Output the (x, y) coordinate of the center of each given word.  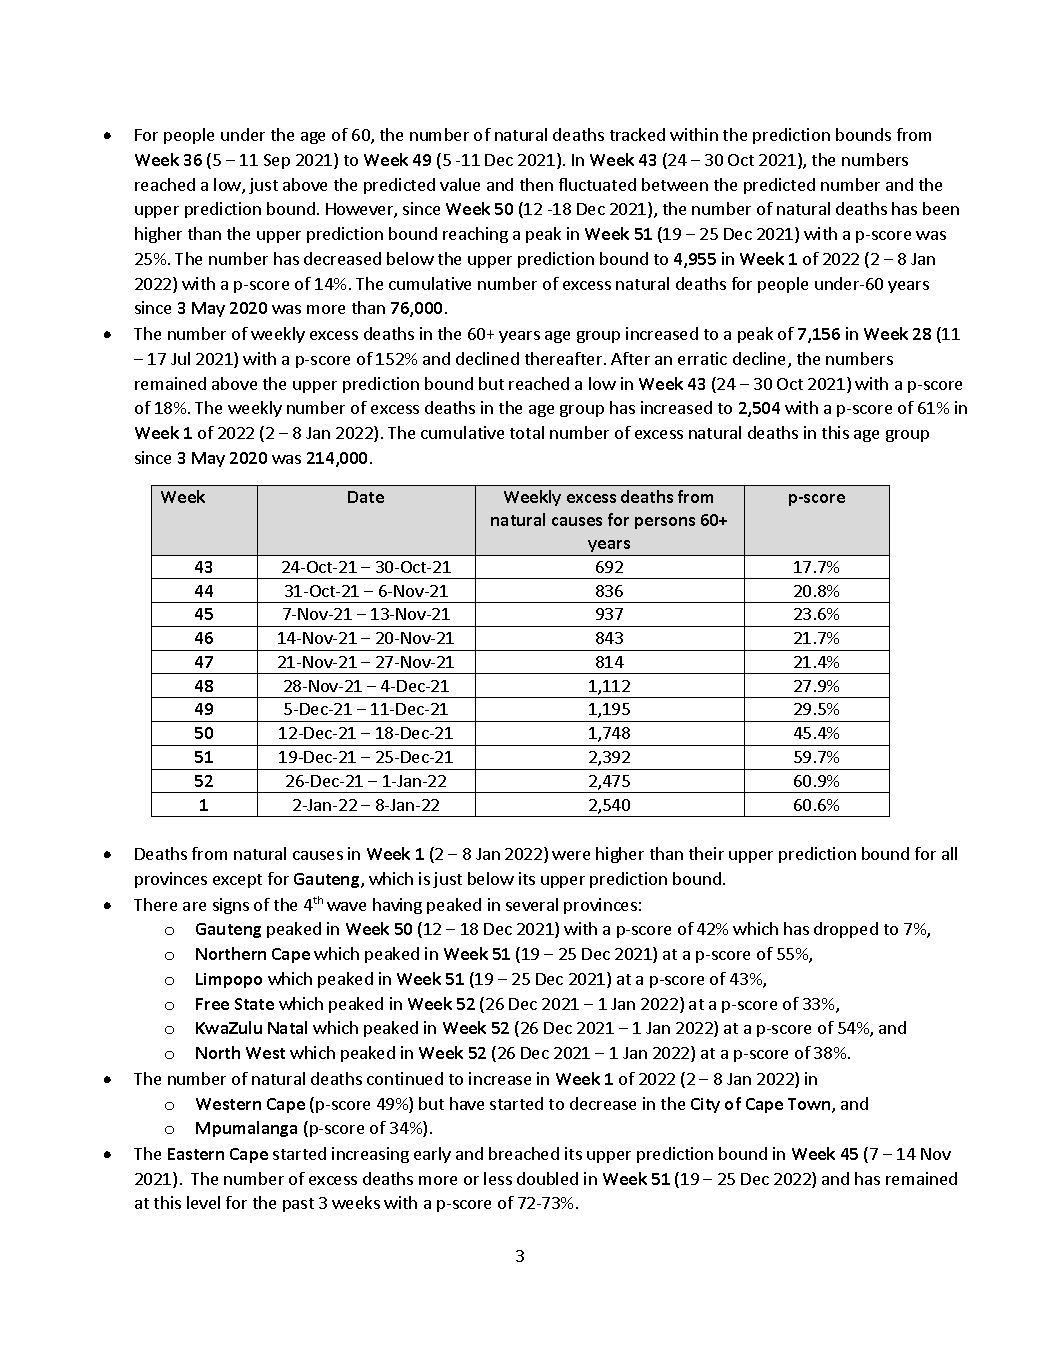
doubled (547, 1178)
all (949, 853)
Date (366, 497)
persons (665, 523)
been (941, 208)
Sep (277, 161)
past (298, 1205)
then (536, 184)
